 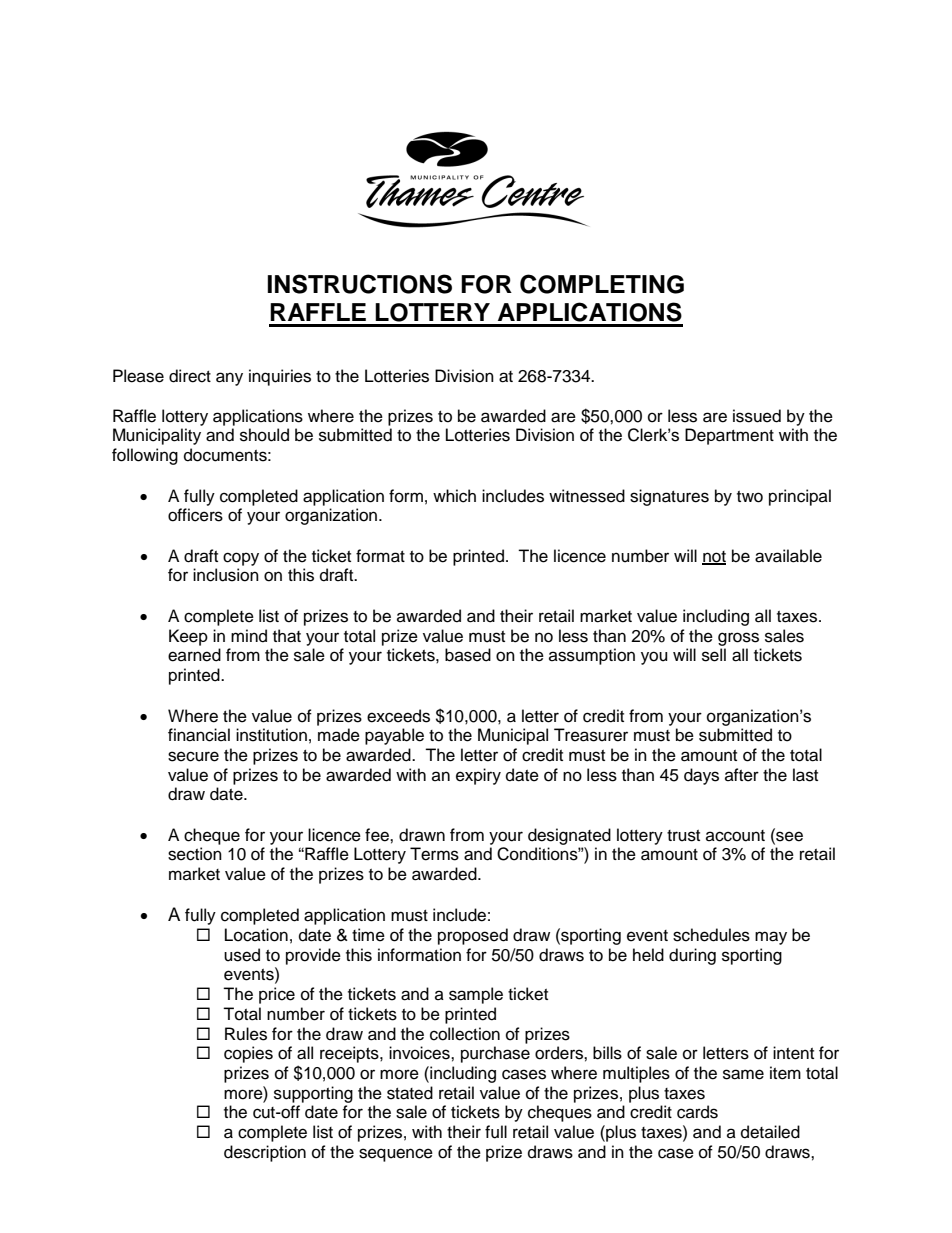 What do you see at coordinates (742, 775) in the screenshot?
I see `after` at bounding box center [742, 775].
